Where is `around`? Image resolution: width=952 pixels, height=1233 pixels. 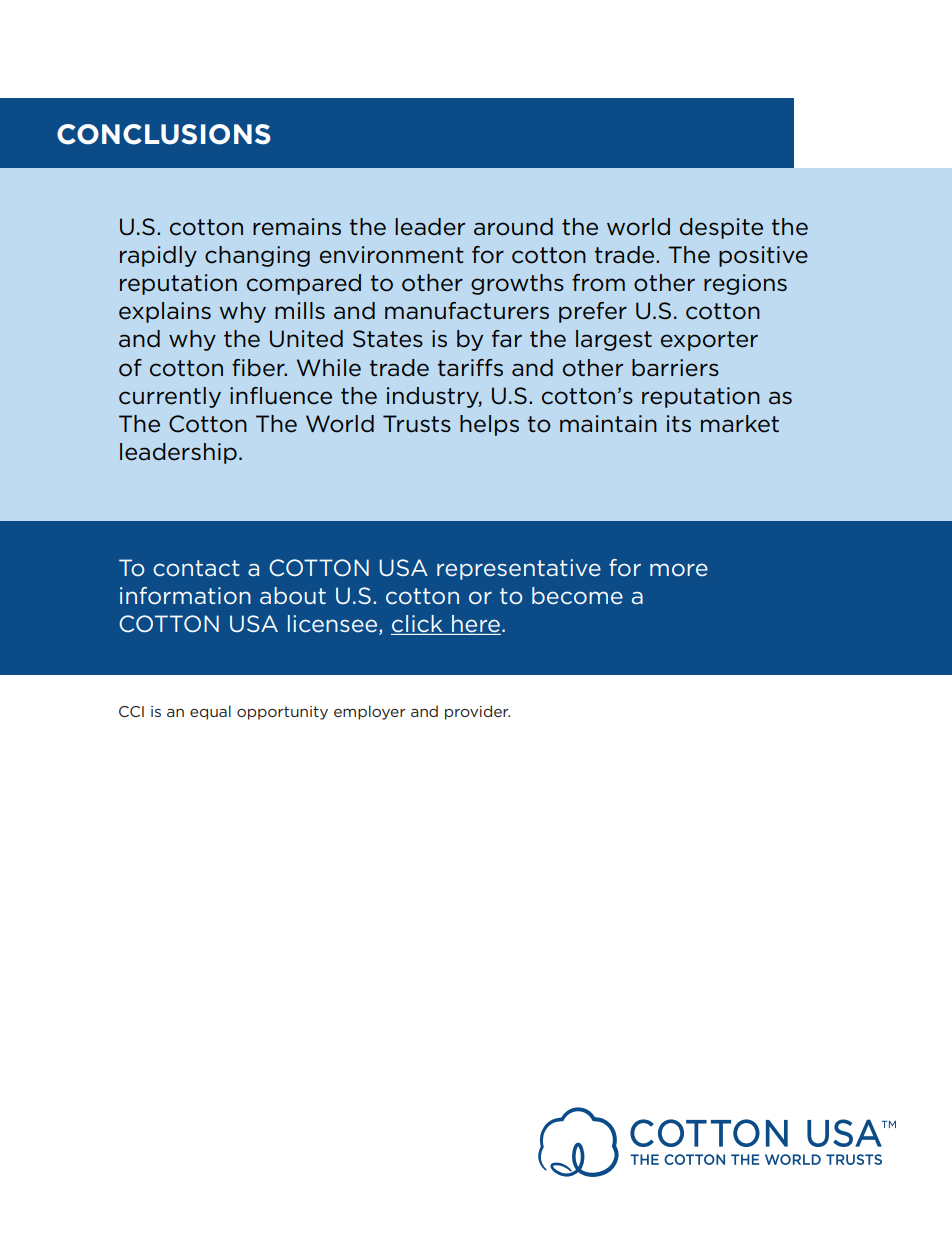 around is located at coordinates (513, 227).
